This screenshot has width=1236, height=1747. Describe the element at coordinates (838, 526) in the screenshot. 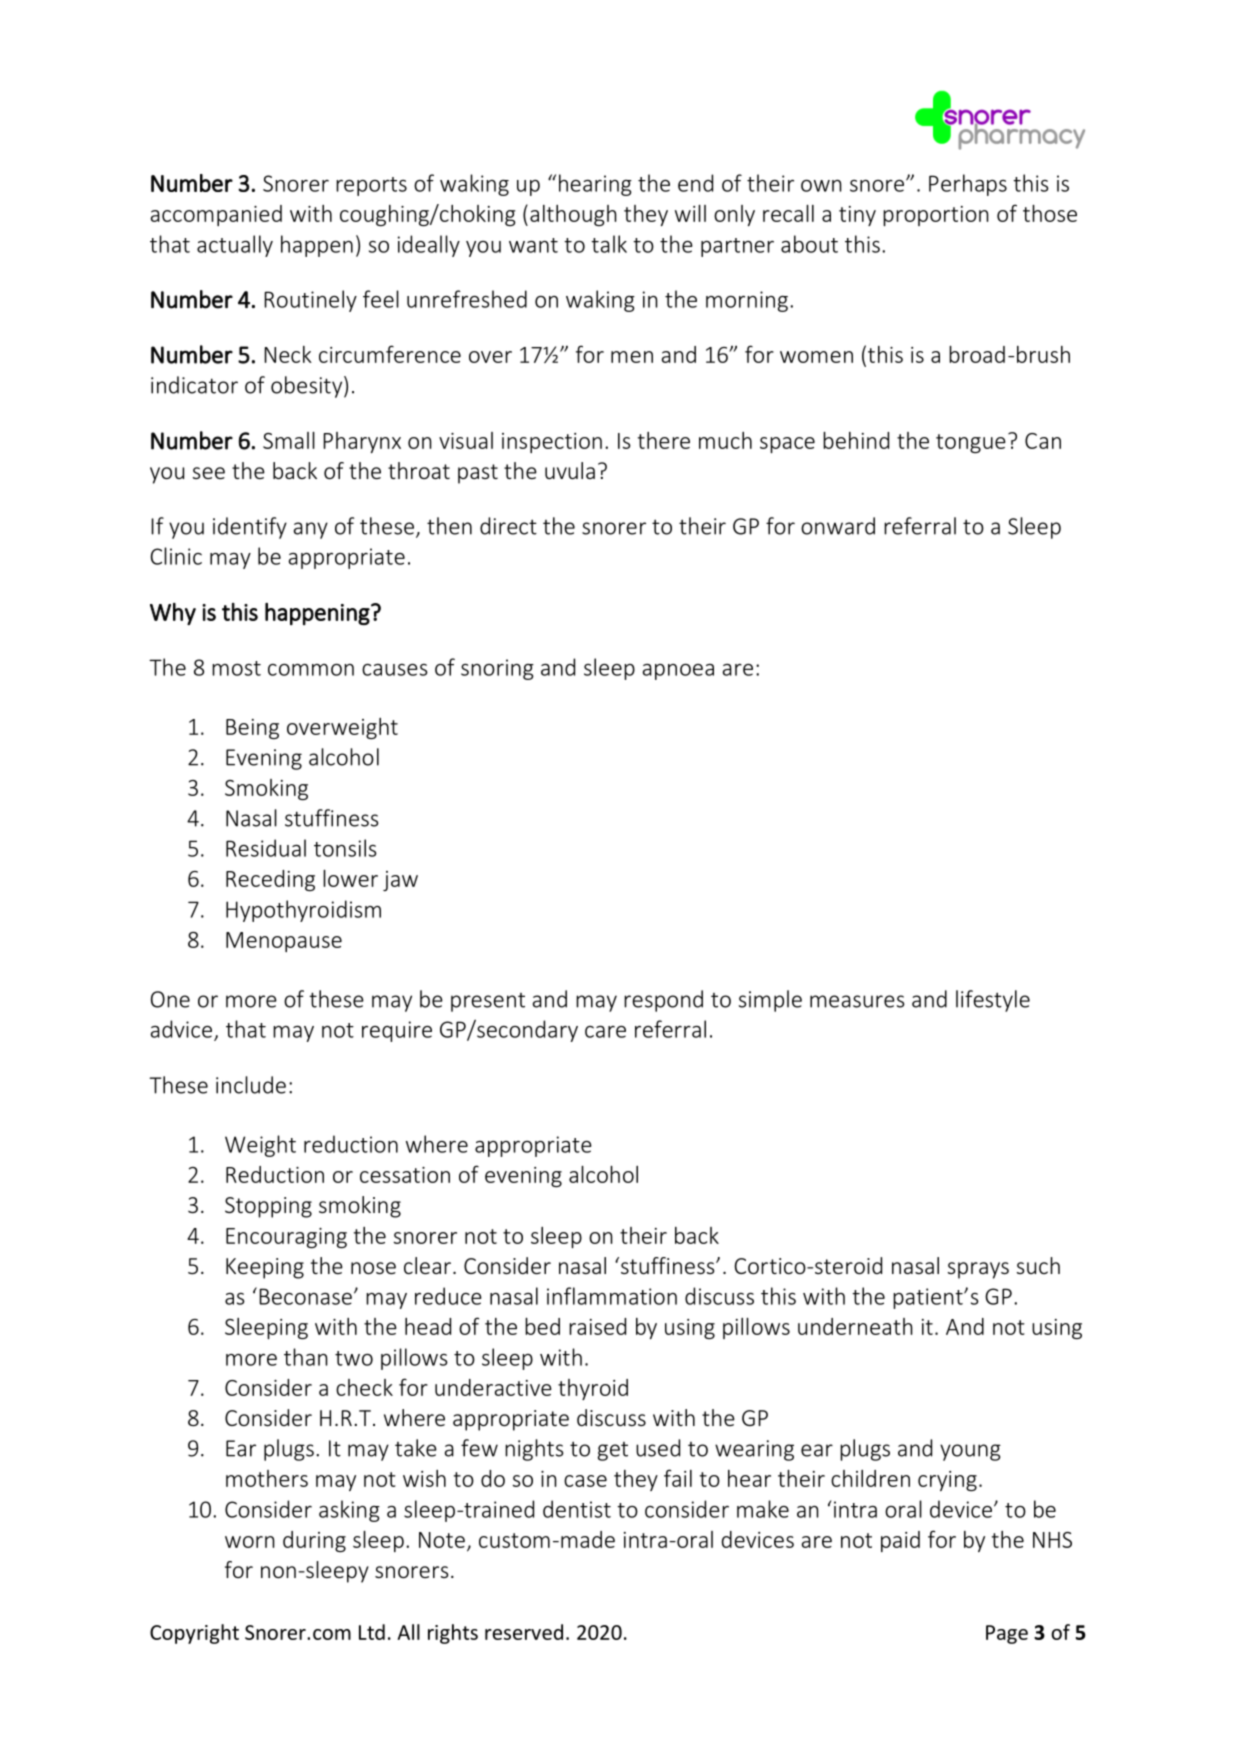

I see `onward` at that location.
